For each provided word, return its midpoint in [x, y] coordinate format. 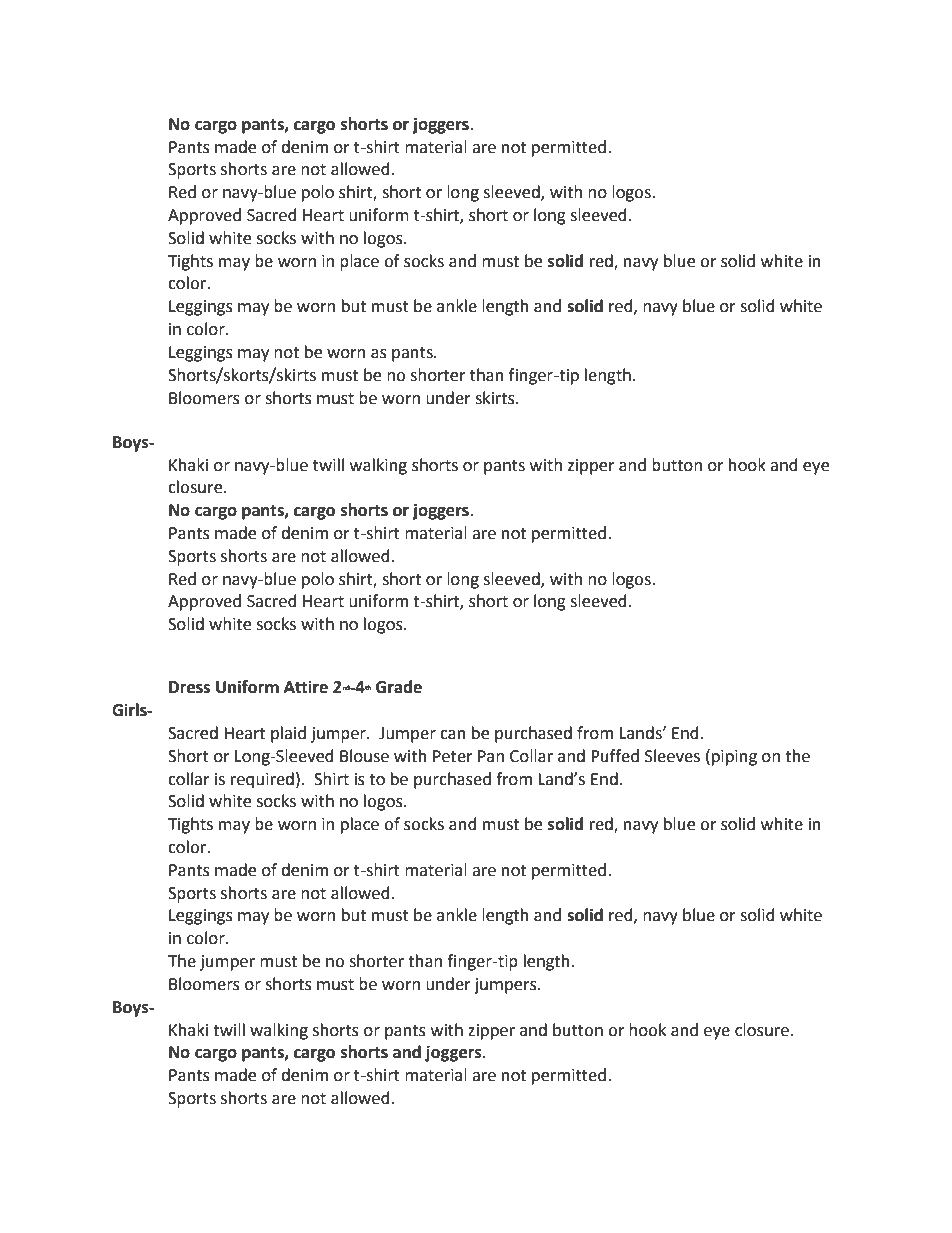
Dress [189, 687]
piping [734, 758]
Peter [453, 756]
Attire [306, 687]
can [453, 735]
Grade [399, 687]
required [262, 780]
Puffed [615, 756]
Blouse [364, 756]
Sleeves [672, 756]
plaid [288, 734]
